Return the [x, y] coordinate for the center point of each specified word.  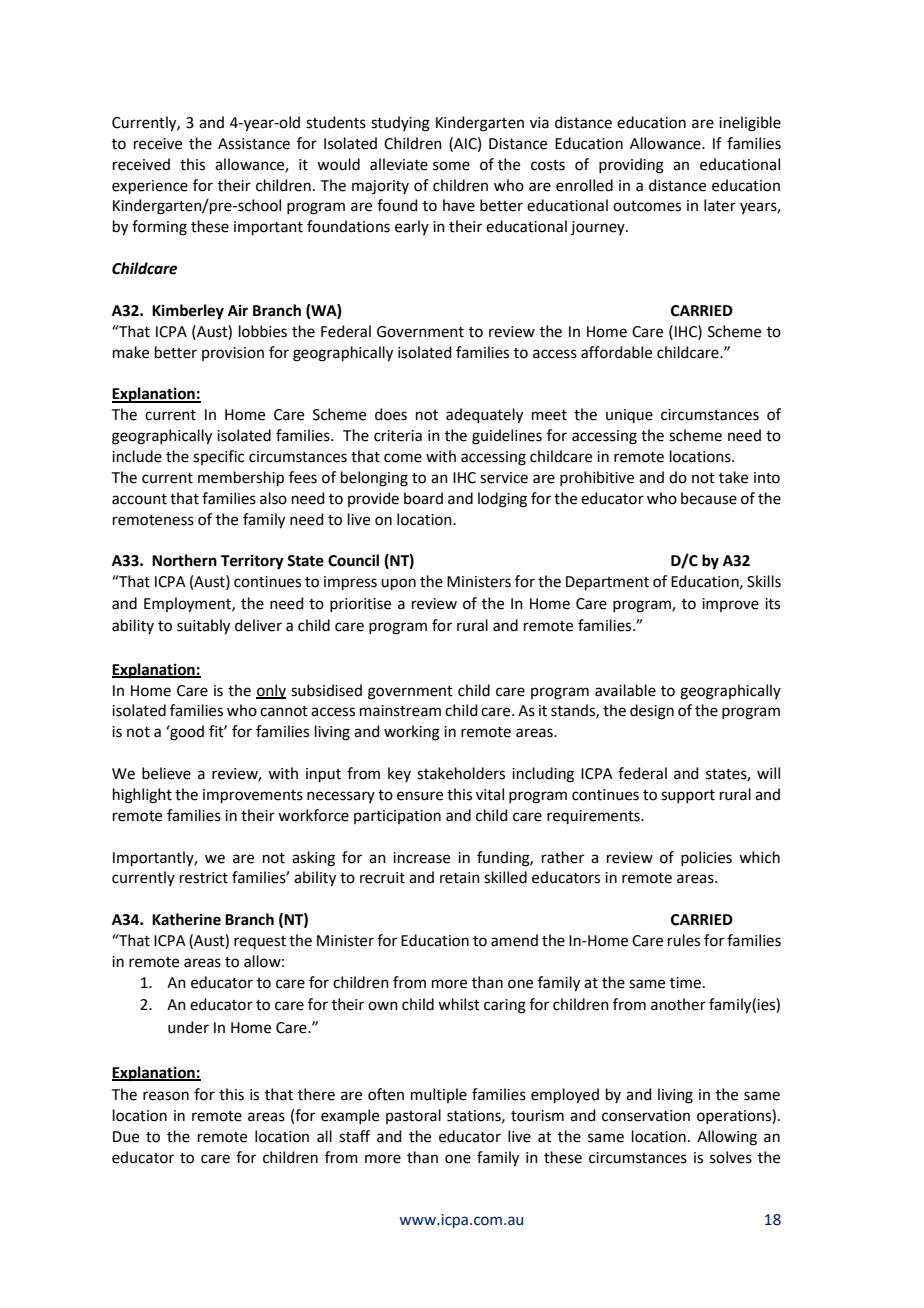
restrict [204, 878]
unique [629, 416]
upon [398, 584]
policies [706, 858]
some [451, 166]
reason [166, 1096]
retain [460, 878]
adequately [484, 416]
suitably [203, 627]
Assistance [254, 144]
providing [631, 166]
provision [233, 354]
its [772, 604]
